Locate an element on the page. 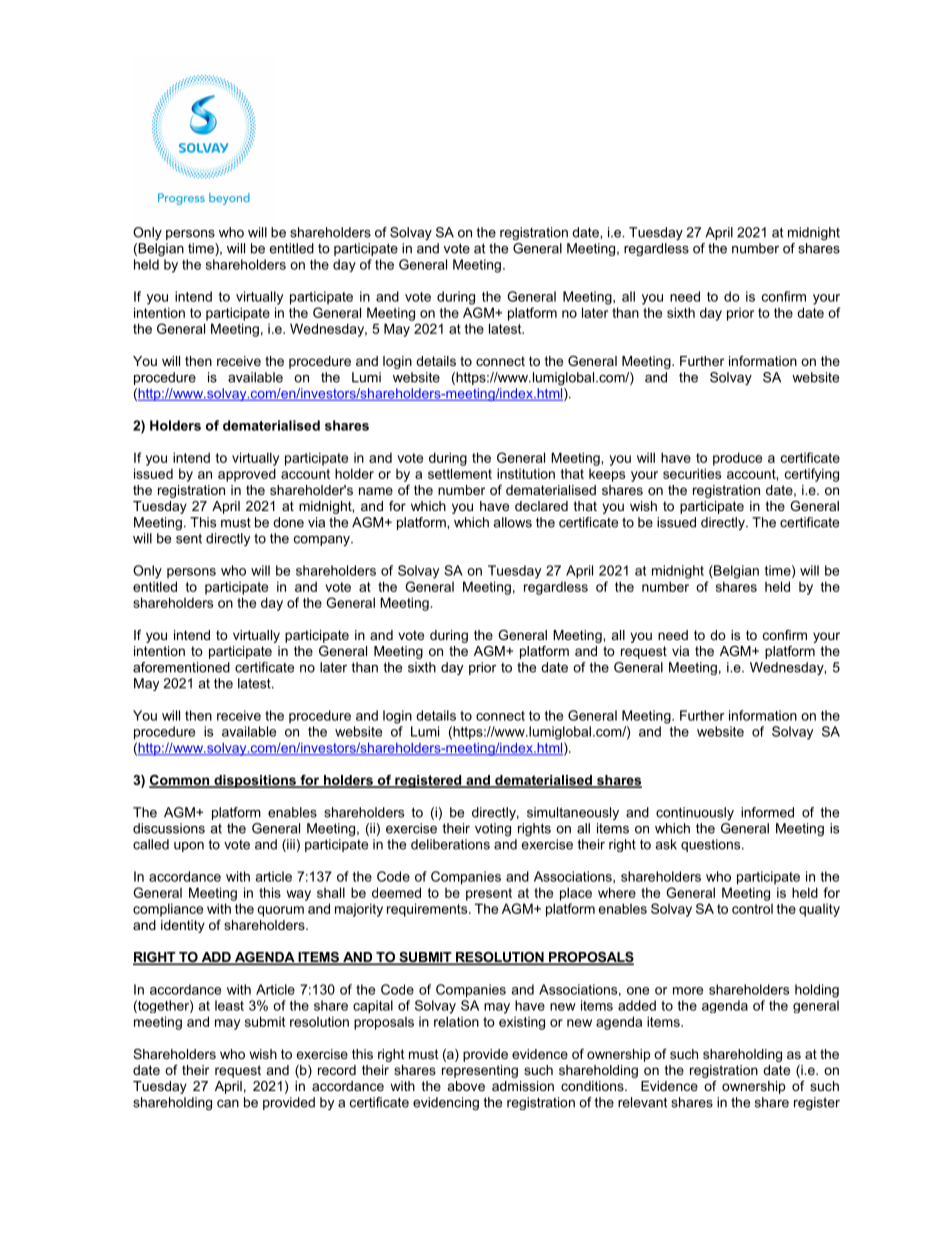 The image size is (952, 1233). requirements is located at coordinates (428, 910).
